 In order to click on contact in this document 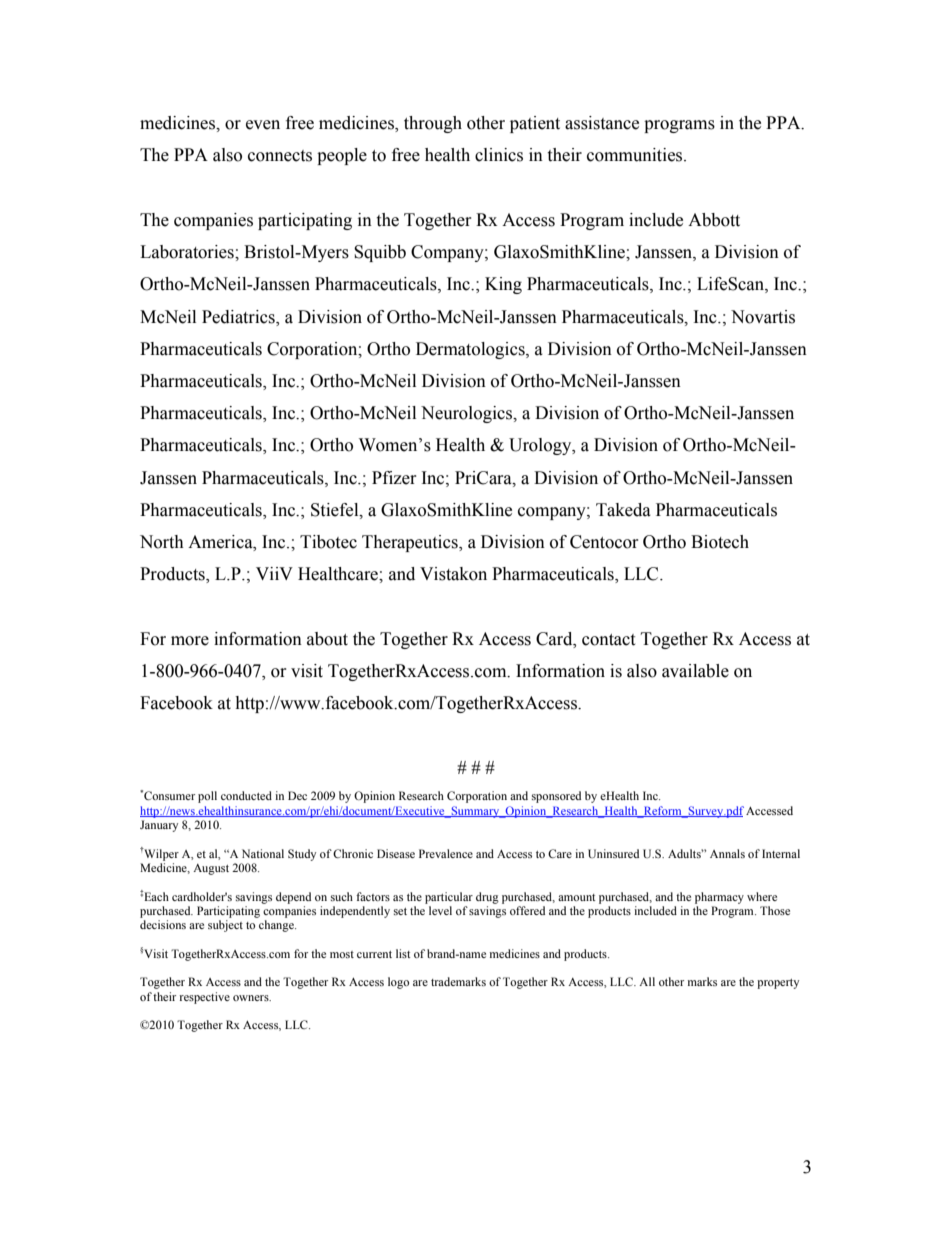, I will do `click(608, 640)`.
